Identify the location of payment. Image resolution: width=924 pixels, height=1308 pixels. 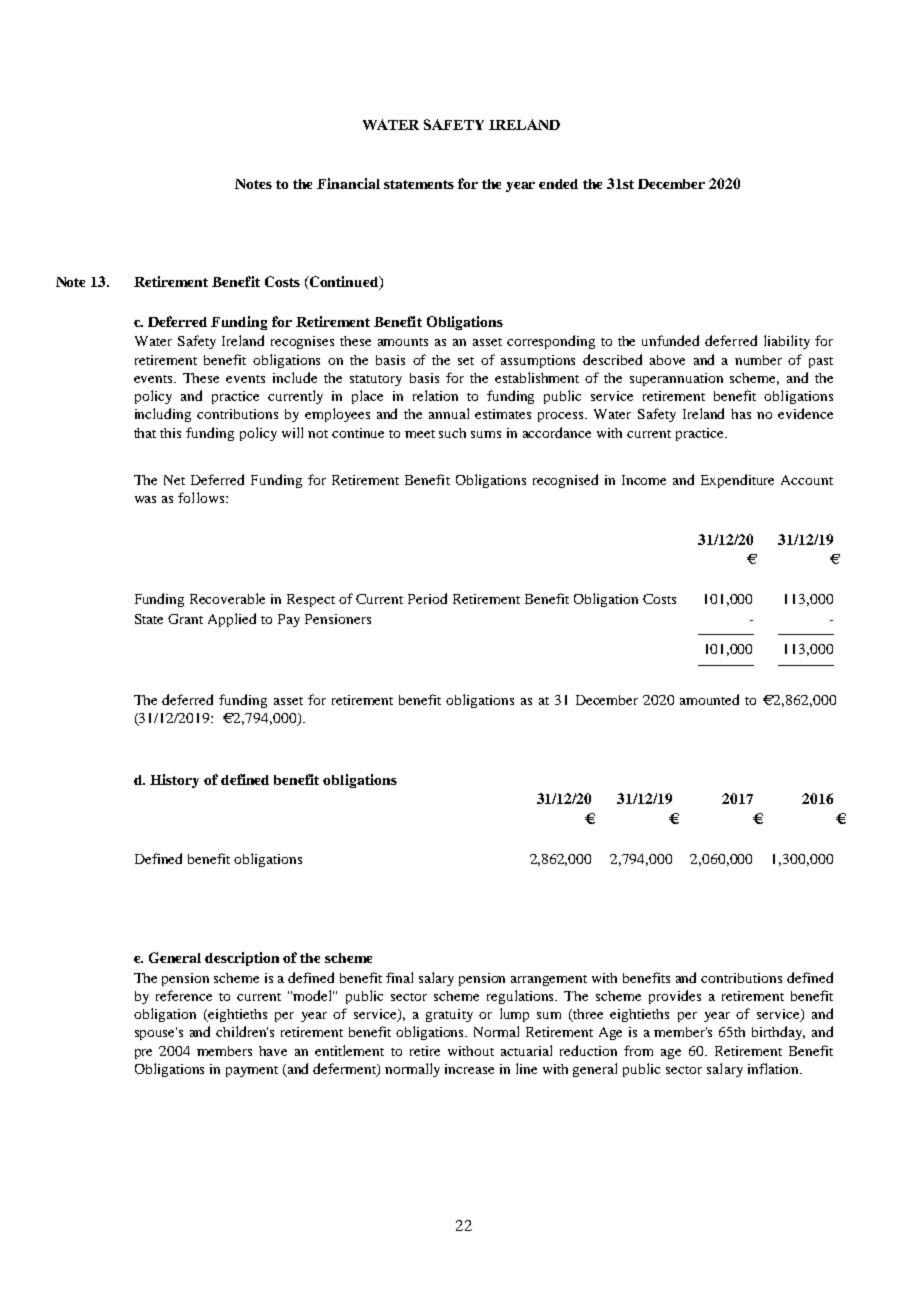
(252, 1071).
